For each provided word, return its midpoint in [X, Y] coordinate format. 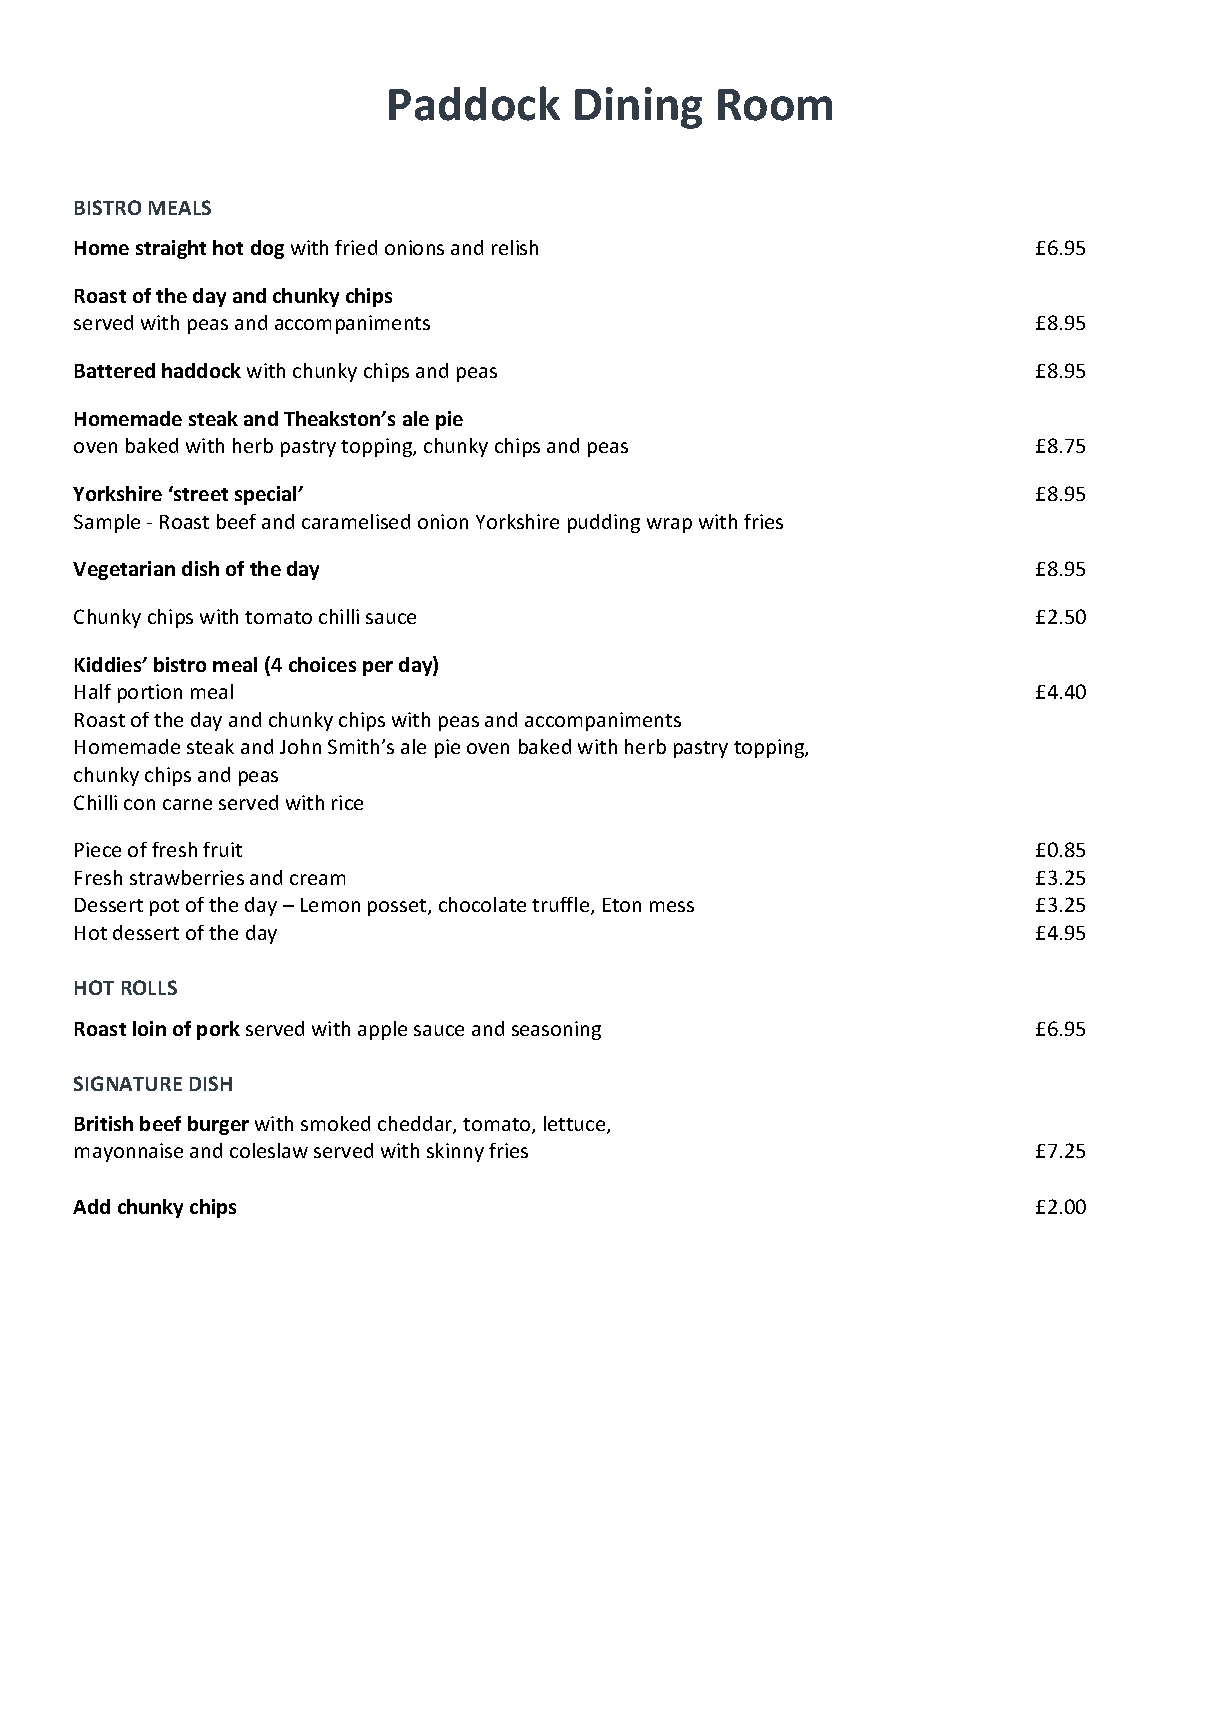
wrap [669, 525]
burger [218, 1125]
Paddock [474, 103]
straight [171, 249]
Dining [638, 108]
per [378, 668]
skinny [455, 1152]
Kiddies [109, 664]
